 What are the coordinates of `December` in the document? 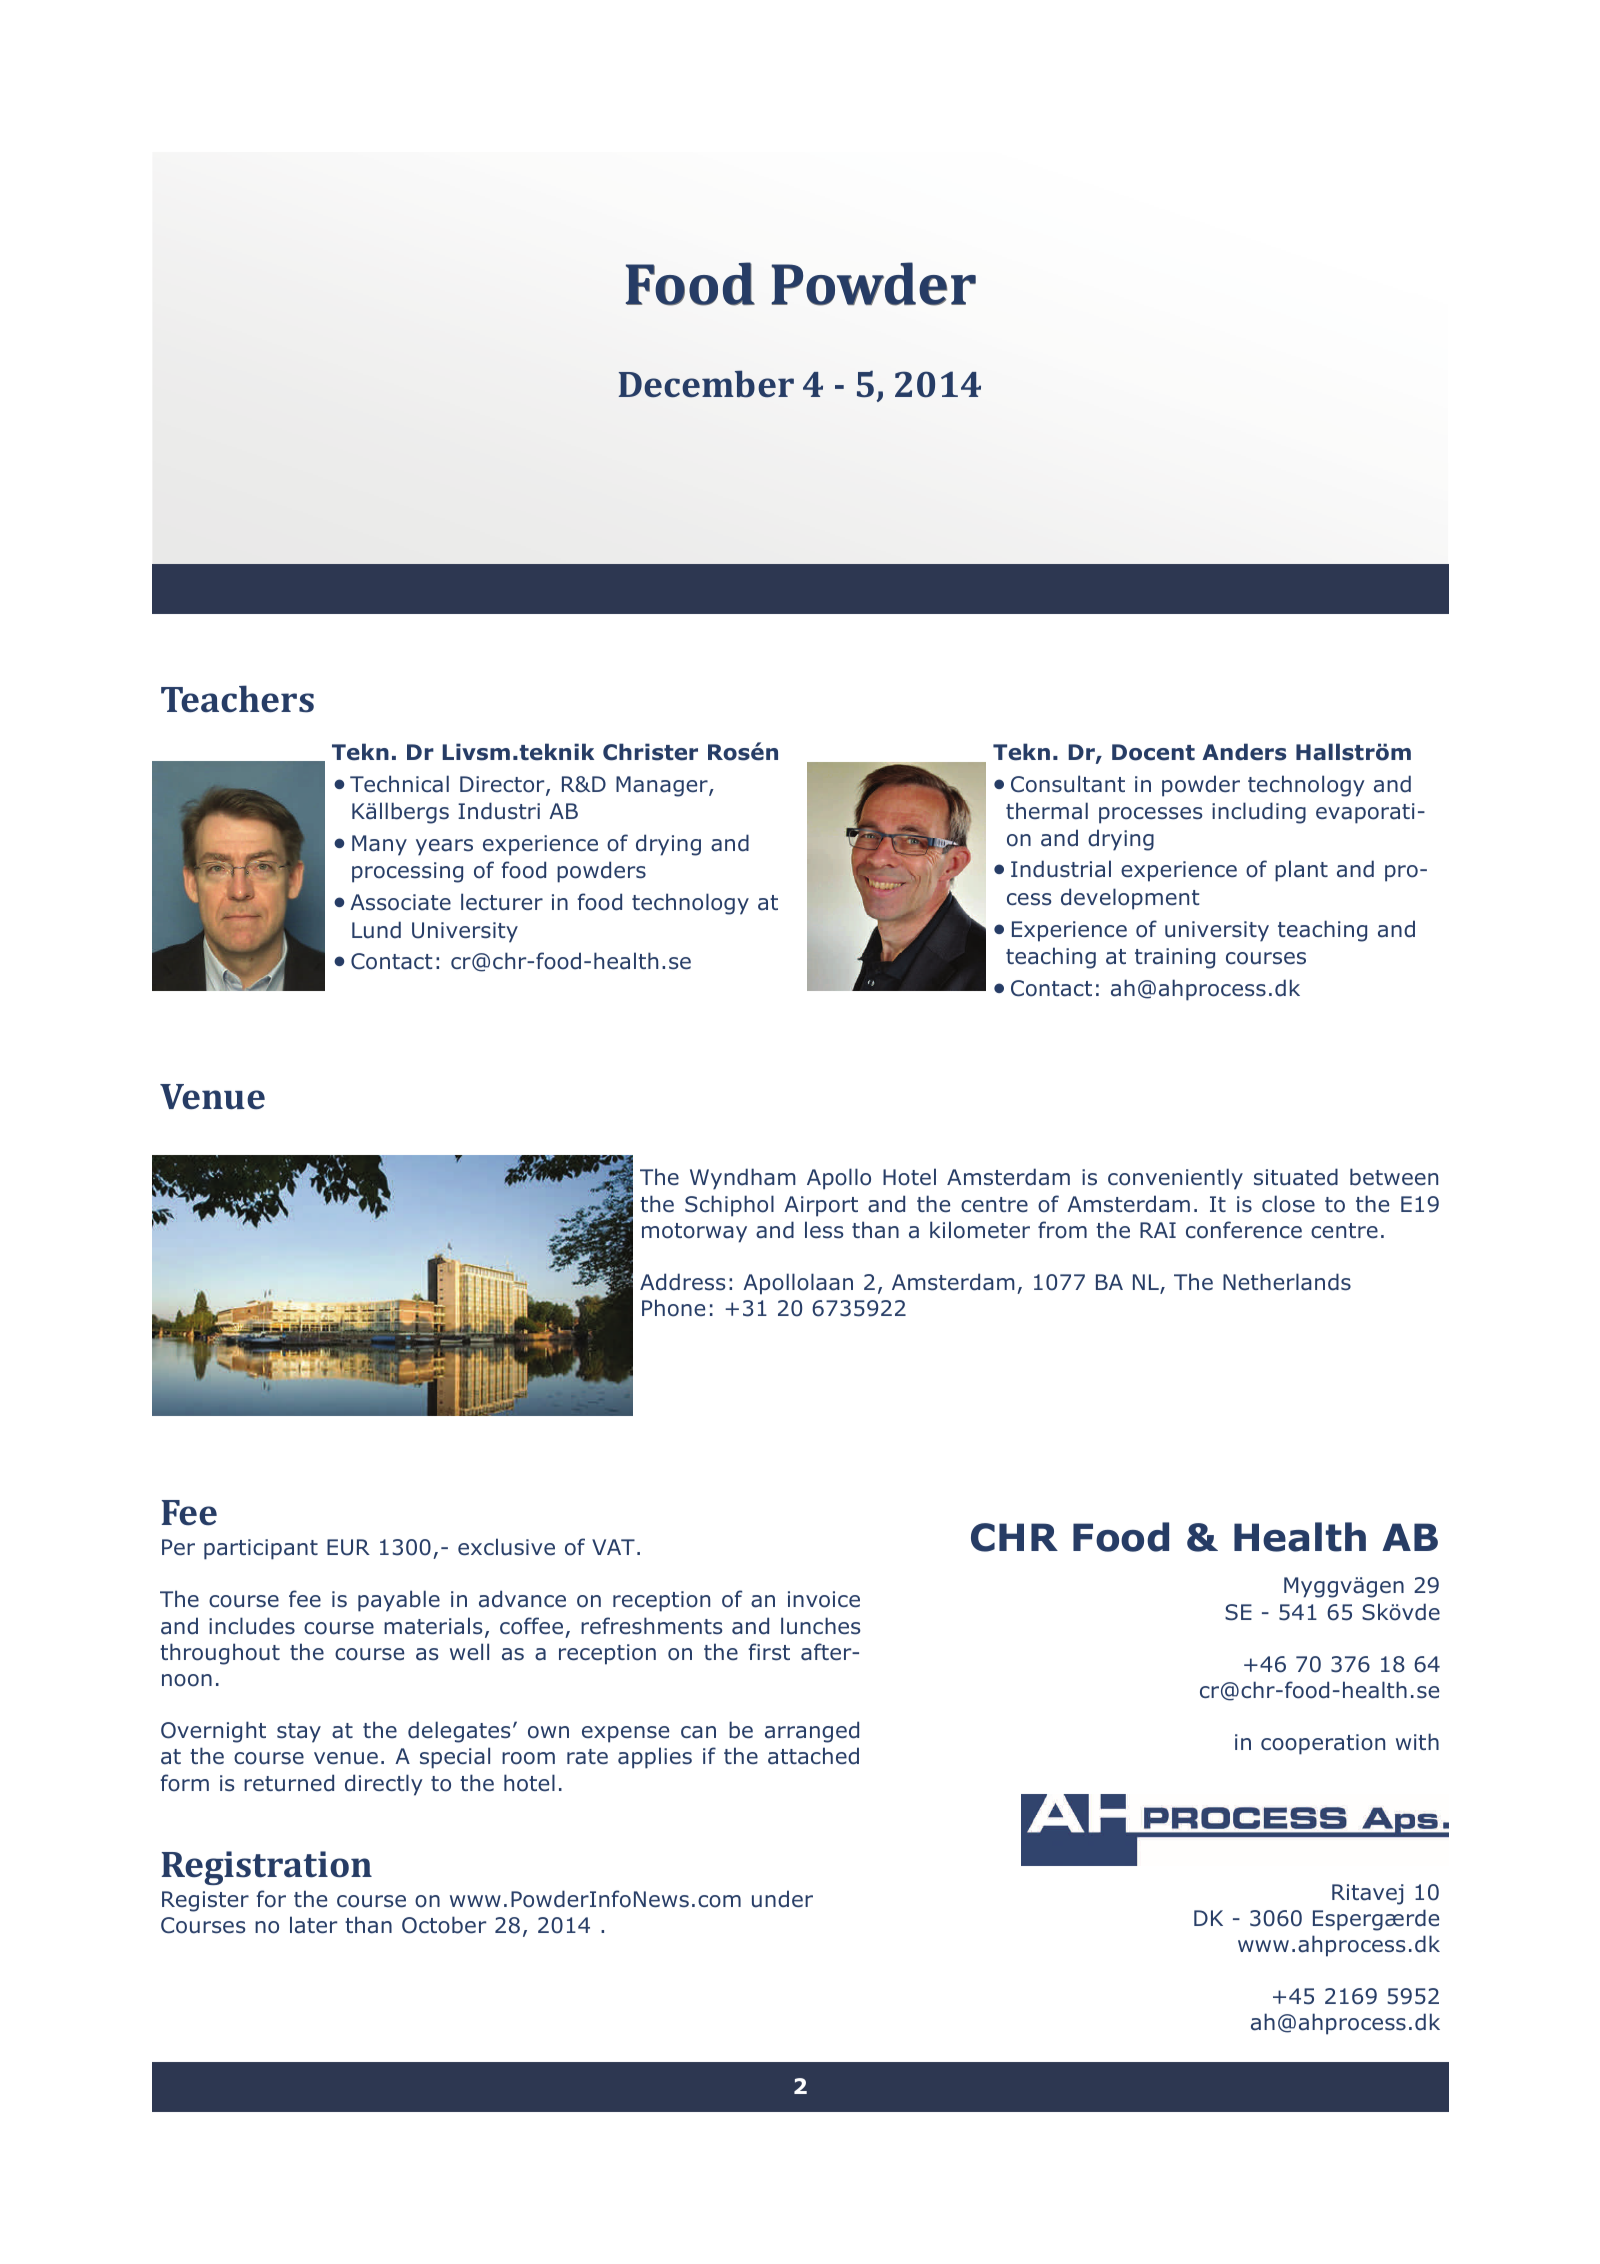 It's located at (706, 384).
